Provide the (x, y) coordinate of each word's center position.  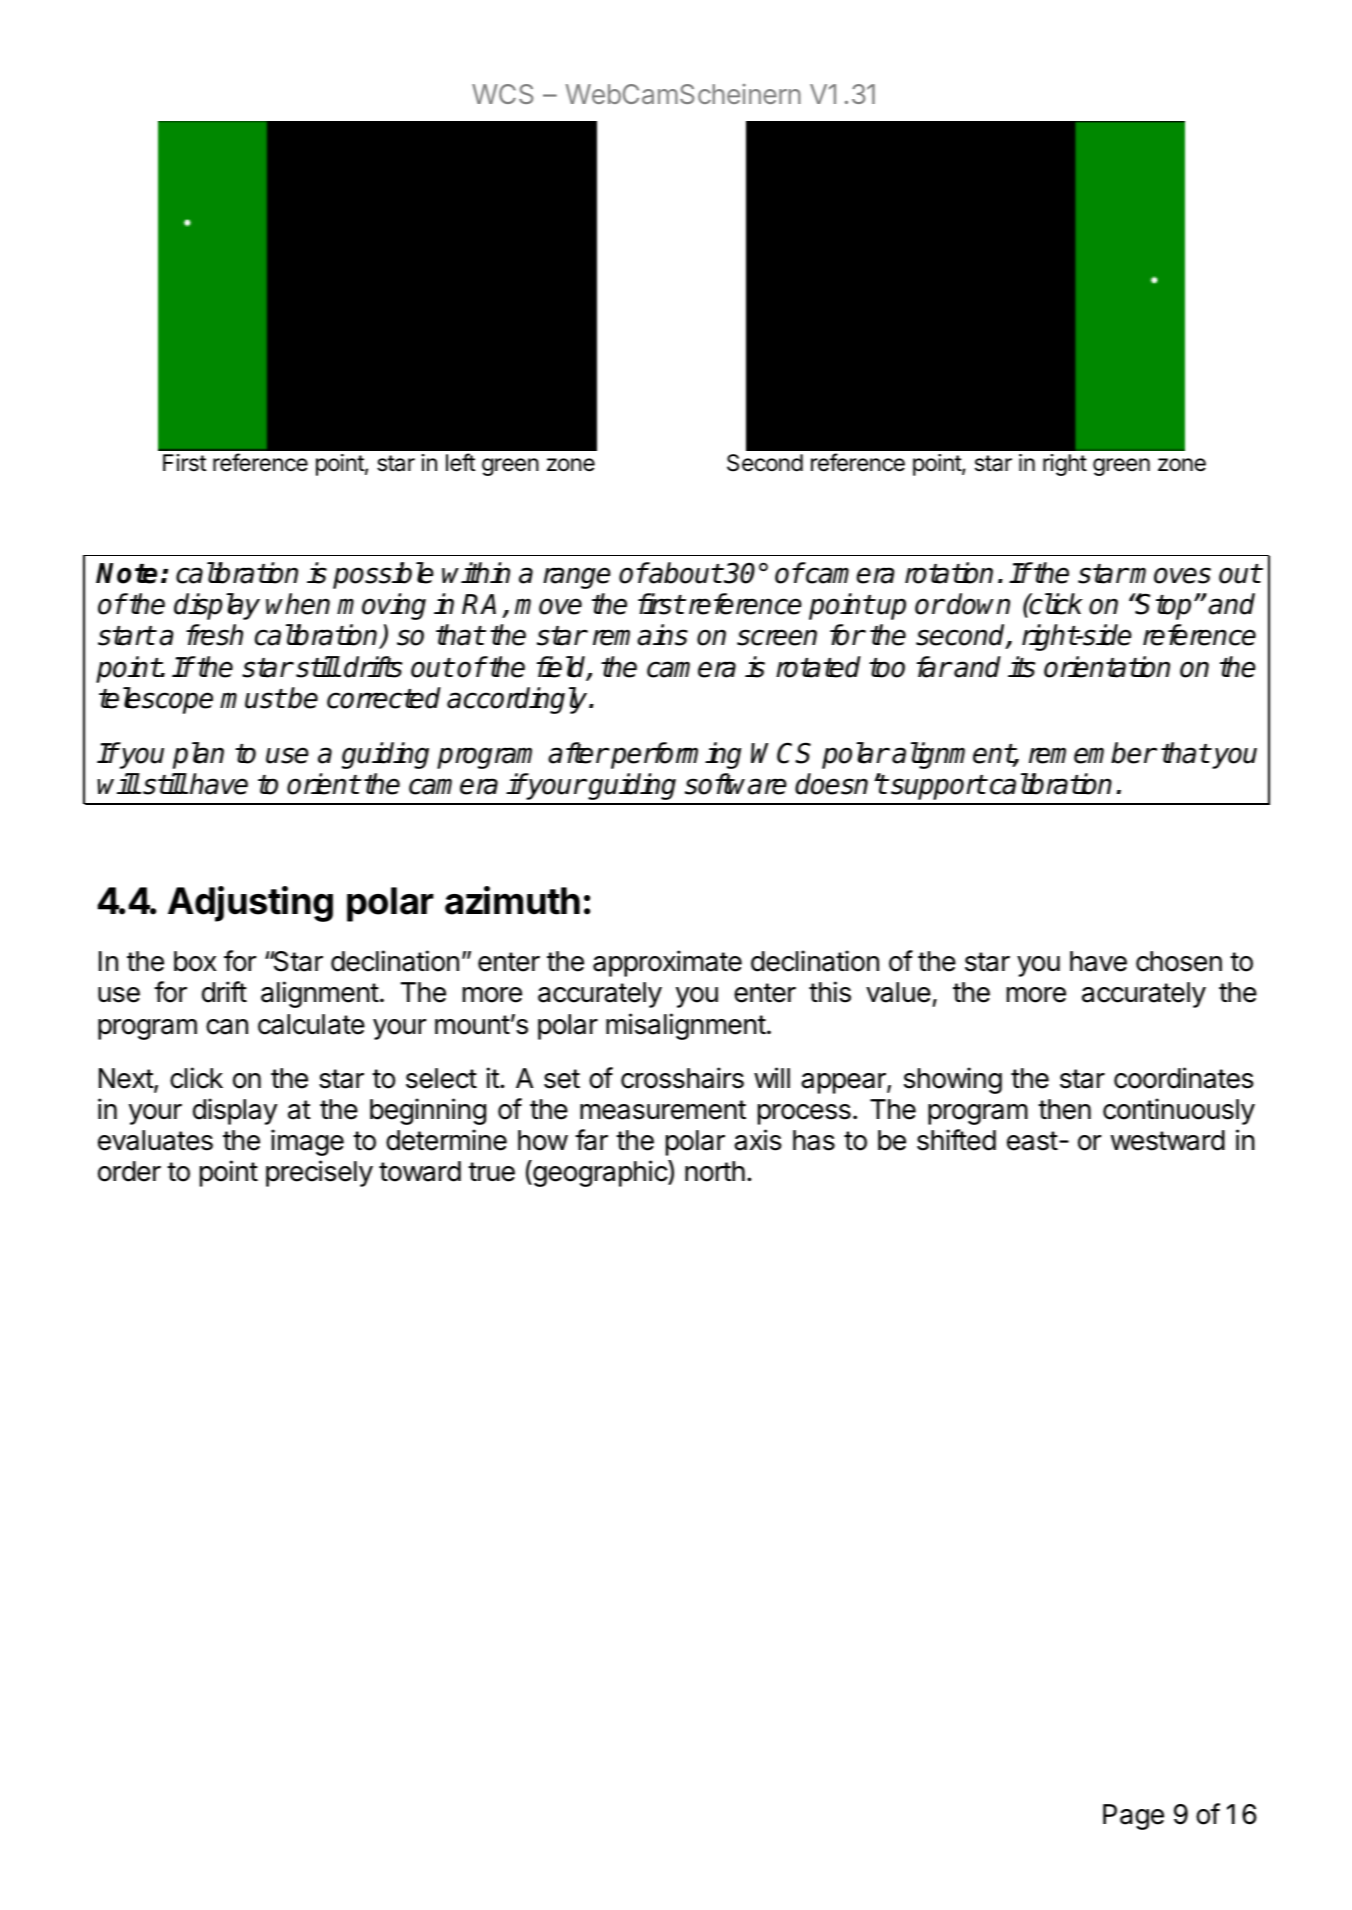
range (577, 578)
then (1064, 1109)
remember (1092, 753)
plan (198, 755)
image (307, 1142)
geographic (600, 1173)
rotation (949, 573)
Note (126, 573)
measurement (663, 1110)
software (736, 784)
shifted (956, 1140)
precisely (319, 1173)
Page (1133, 1817)
